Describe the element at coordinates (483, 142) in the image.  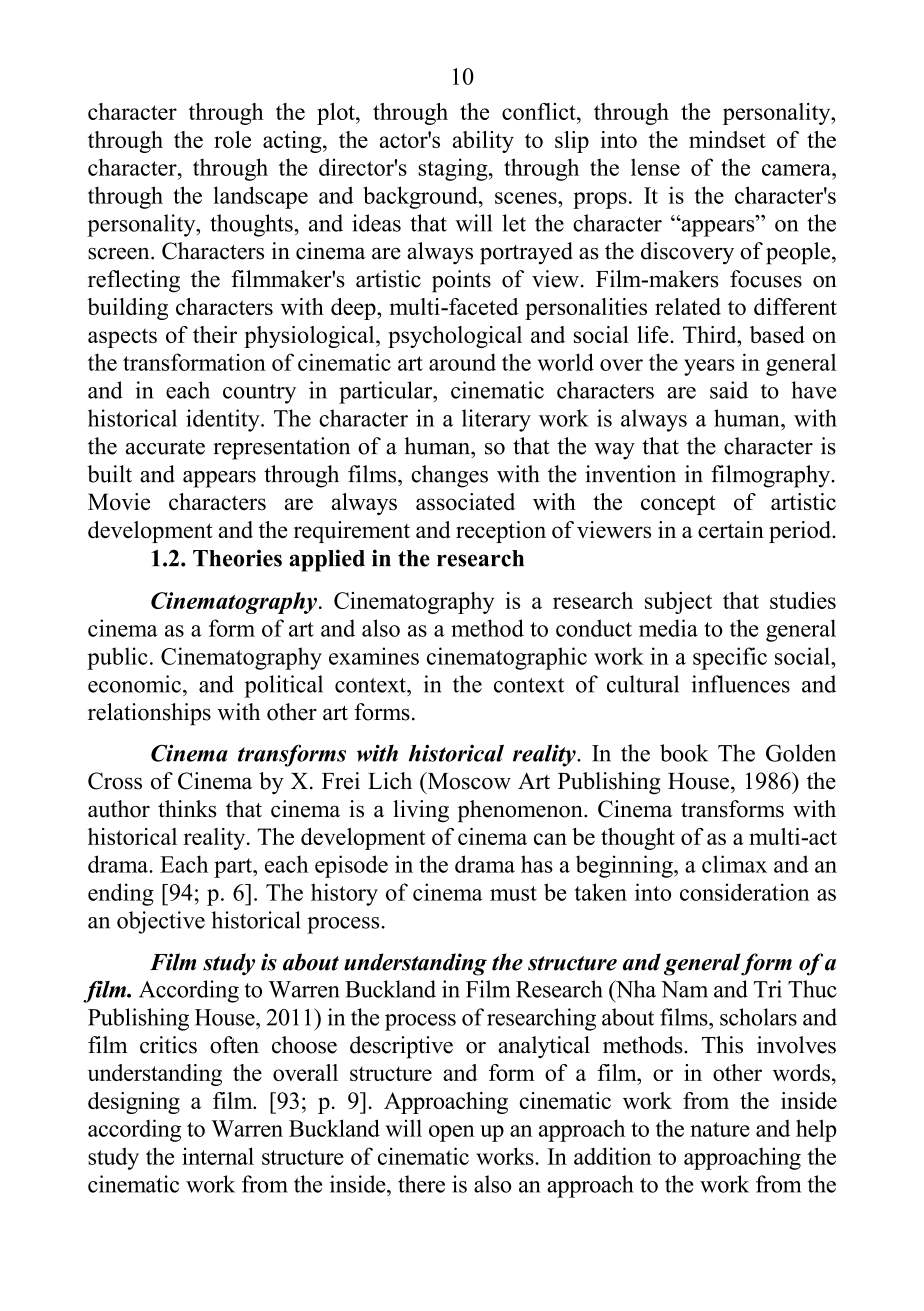
I see `ability` at that location.
